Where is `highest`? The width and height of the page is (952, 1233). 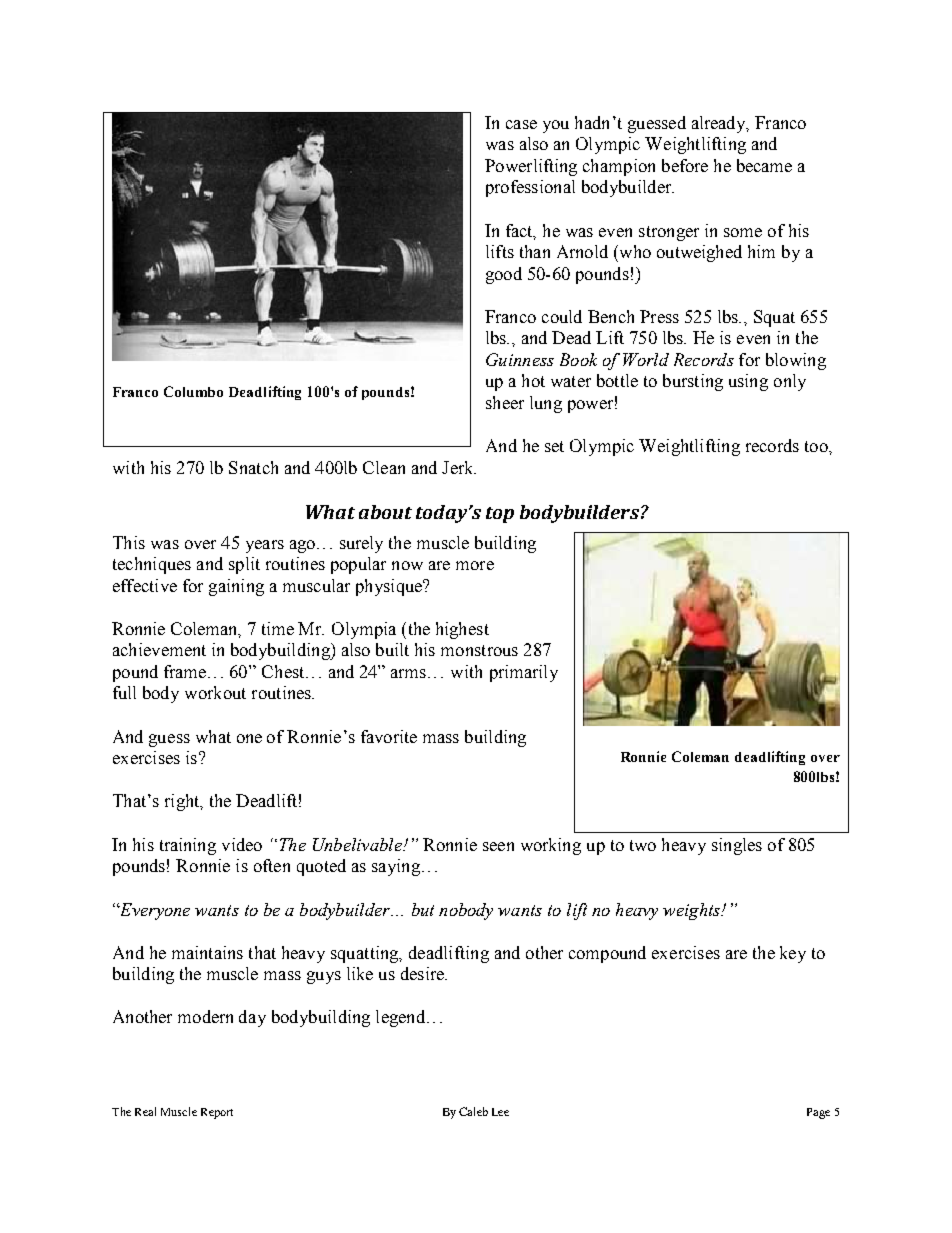
highest is located at coordinates (462, 630).
